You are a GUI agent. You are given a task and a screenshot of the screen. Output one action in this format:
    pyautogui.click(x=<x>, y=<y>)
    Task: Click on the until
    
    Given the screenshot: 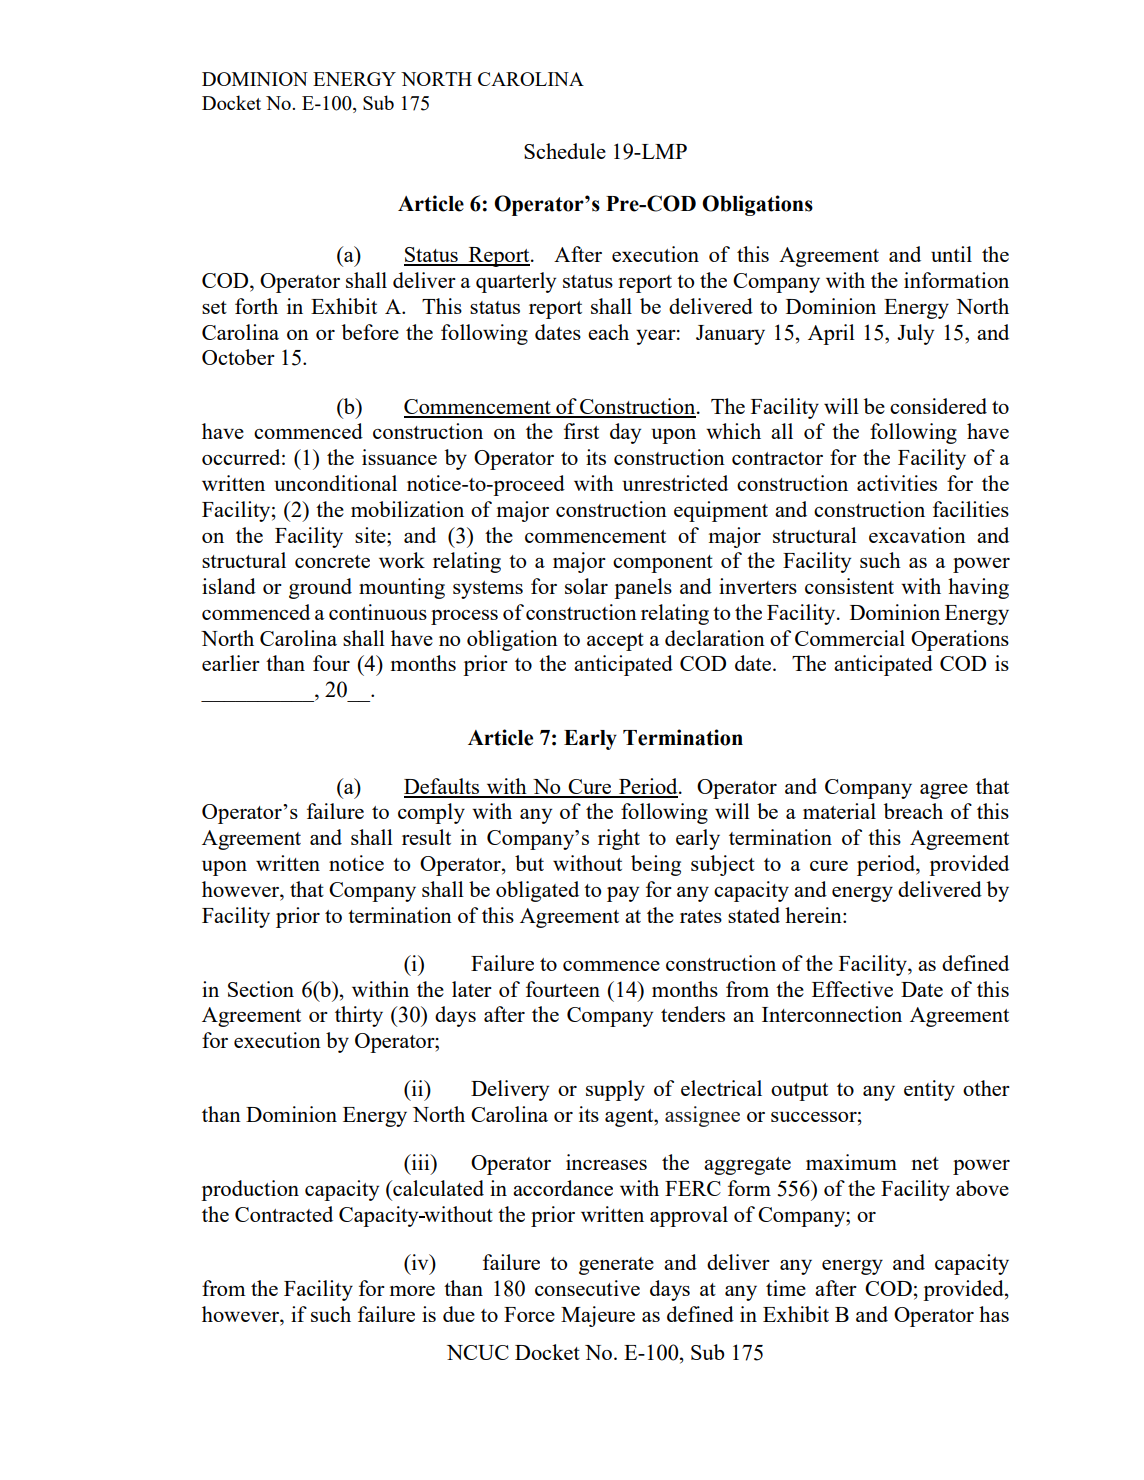 What is the action you would take?
    pyautogui.click(x=951, y=254)
